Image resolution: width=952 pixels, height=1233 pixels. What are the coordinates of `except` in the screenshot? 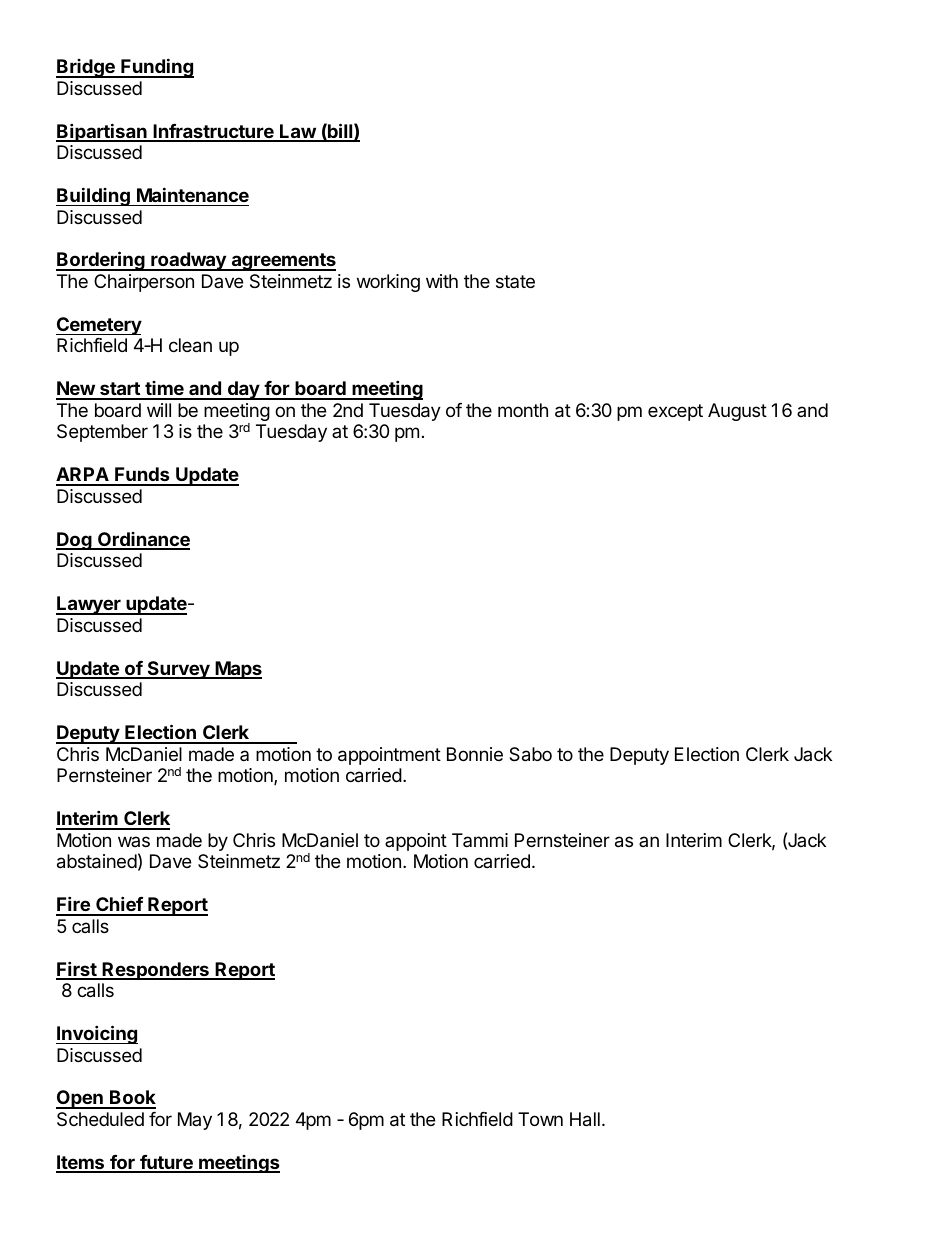 It's located at (675, 412).
